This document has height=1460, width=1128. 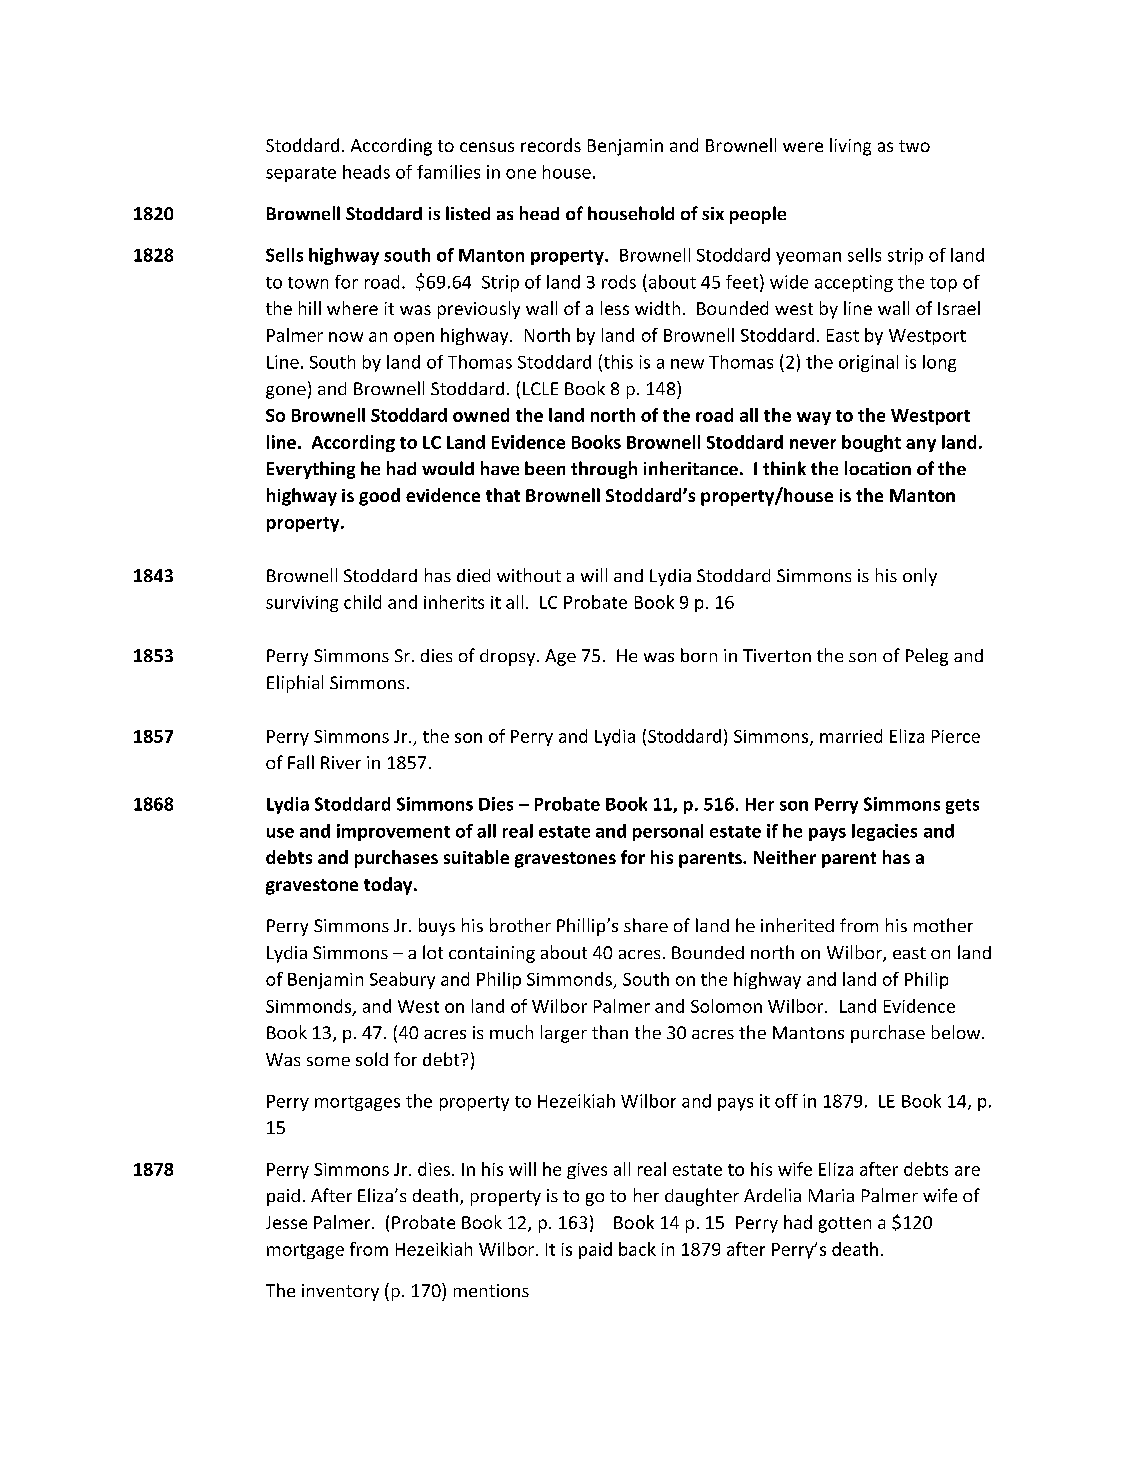 What do you see at coordinates (850, 147) in the document?
I see `living` at bounding box center [850, 147].
